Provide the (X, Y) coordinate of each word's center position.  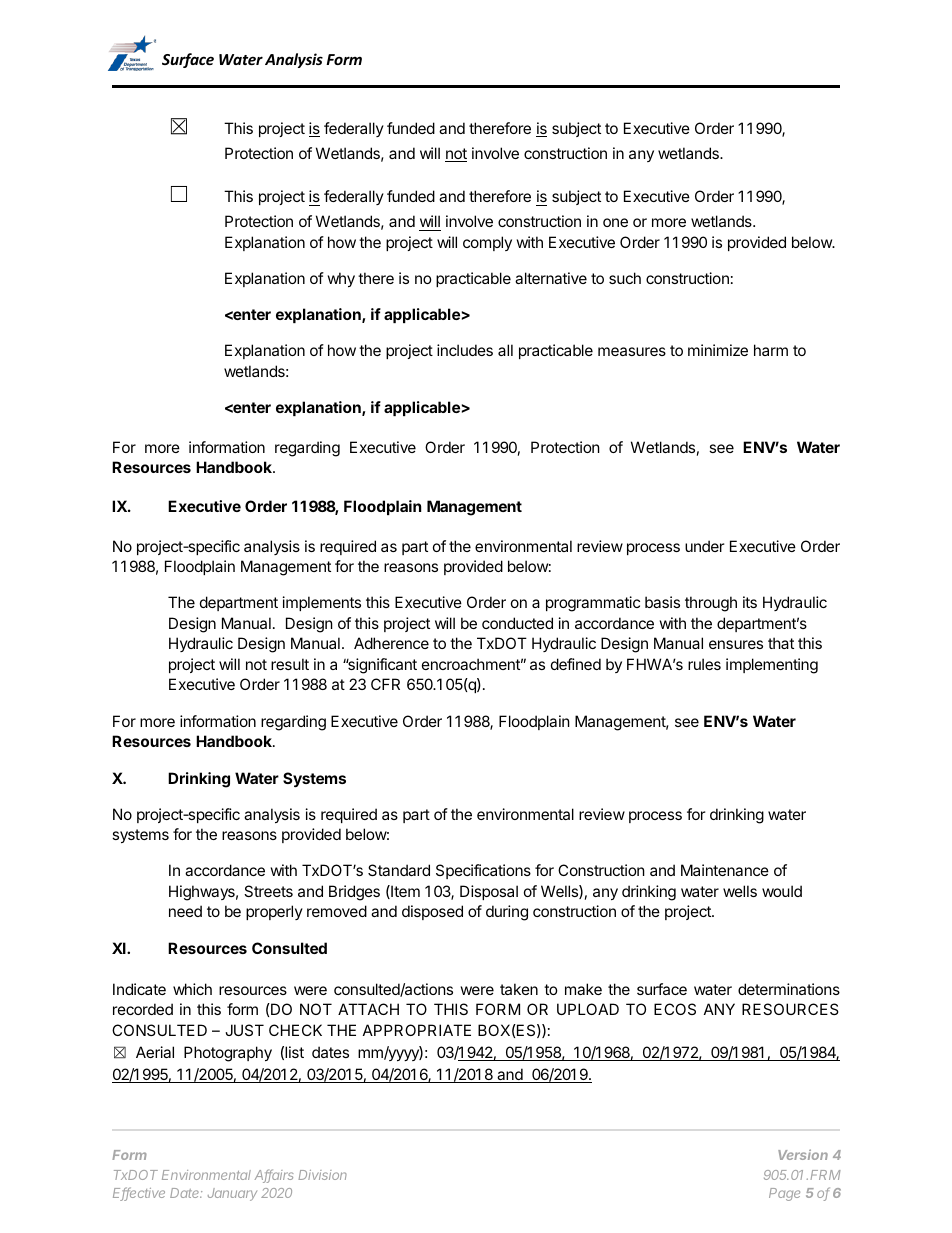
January (232, 1194)
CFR (385, 684)
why (341, 279)
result (290, 664)
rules (704, 664)
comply (487, 243)
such (625, 278)
